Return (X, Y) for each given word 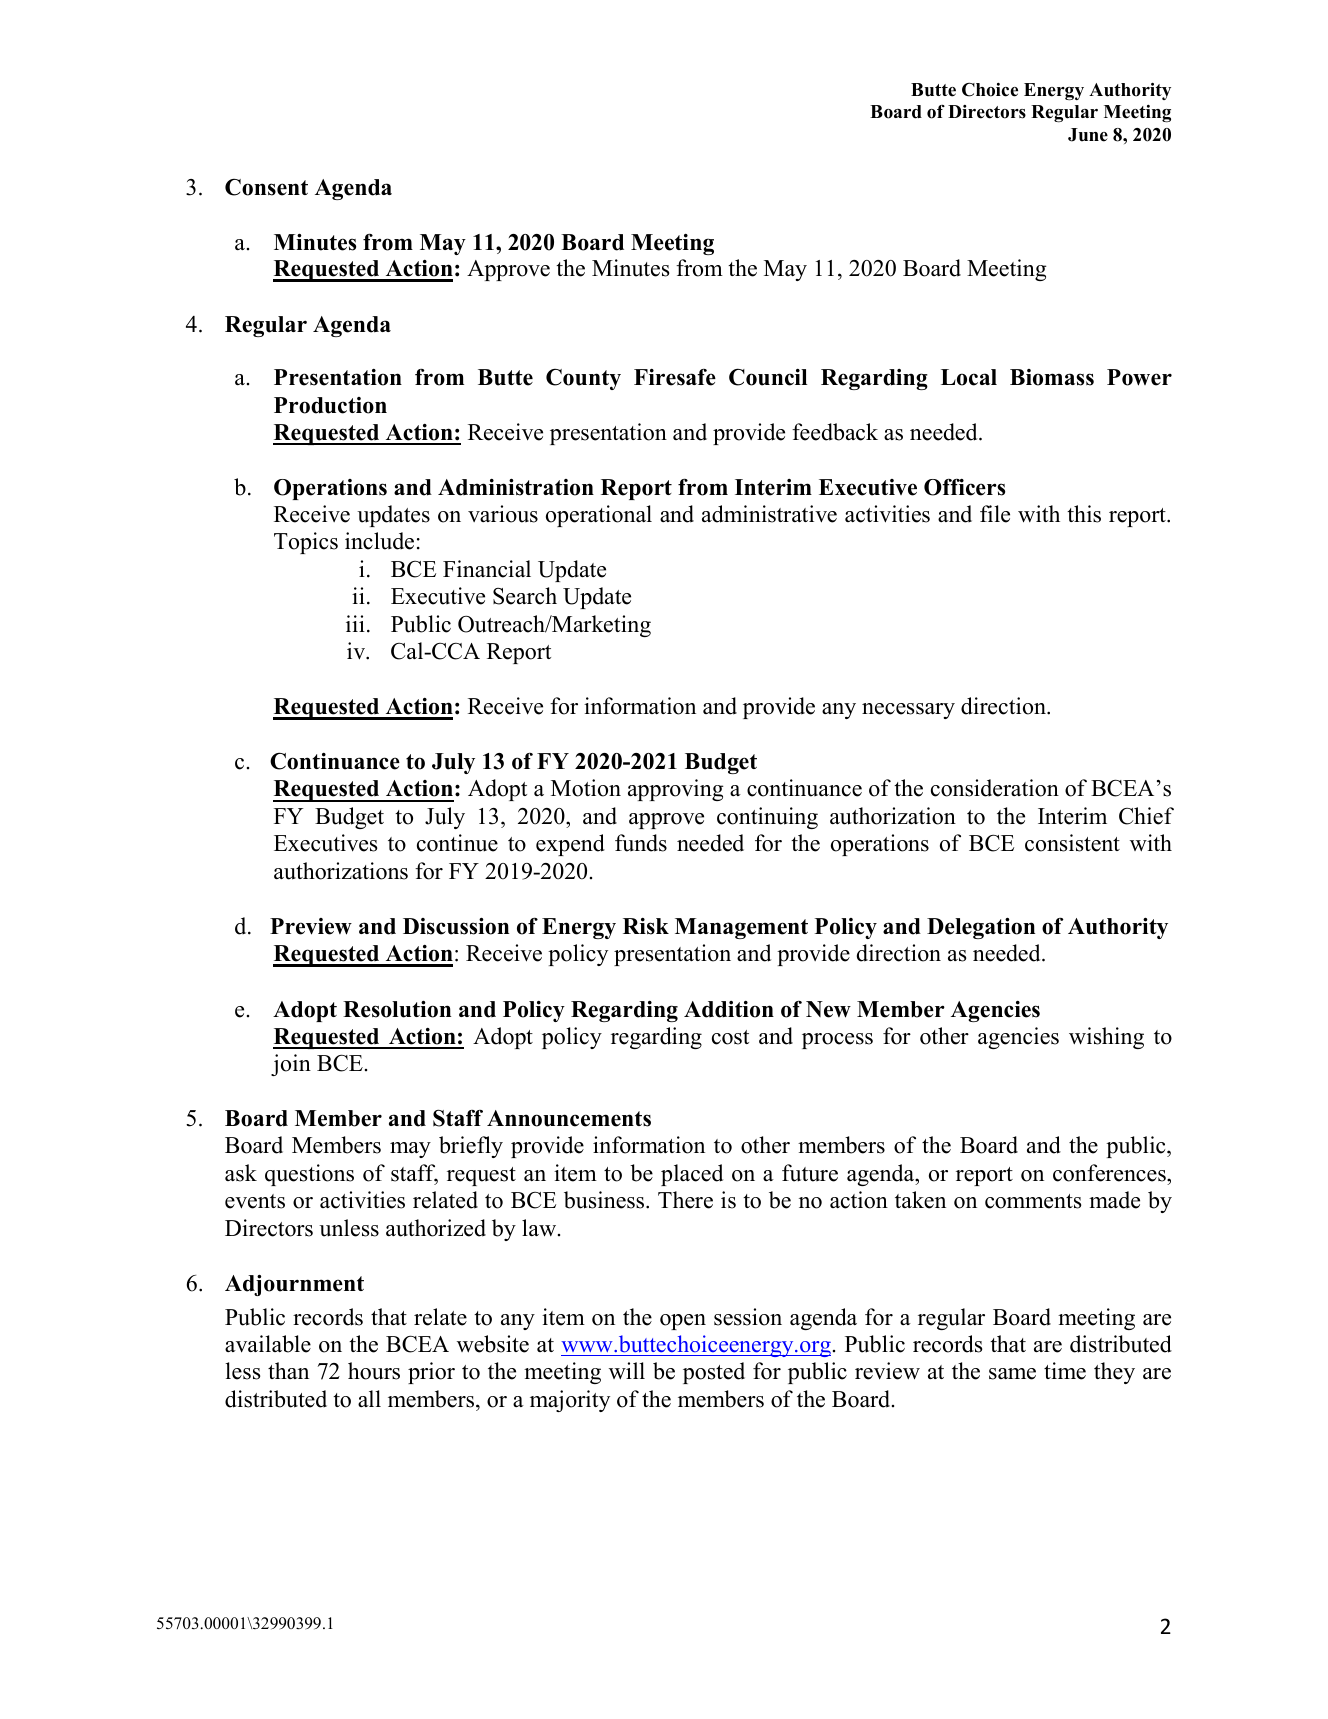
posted (714, 1373)
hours (374, 1371)
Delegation (981, 928)
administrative (769, 514)
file (995, 514)
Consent (266, 187)
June (1088, 135)
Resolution (397, 1009)
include (379, 541)
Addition (729, 1009)
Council (768, 377)
